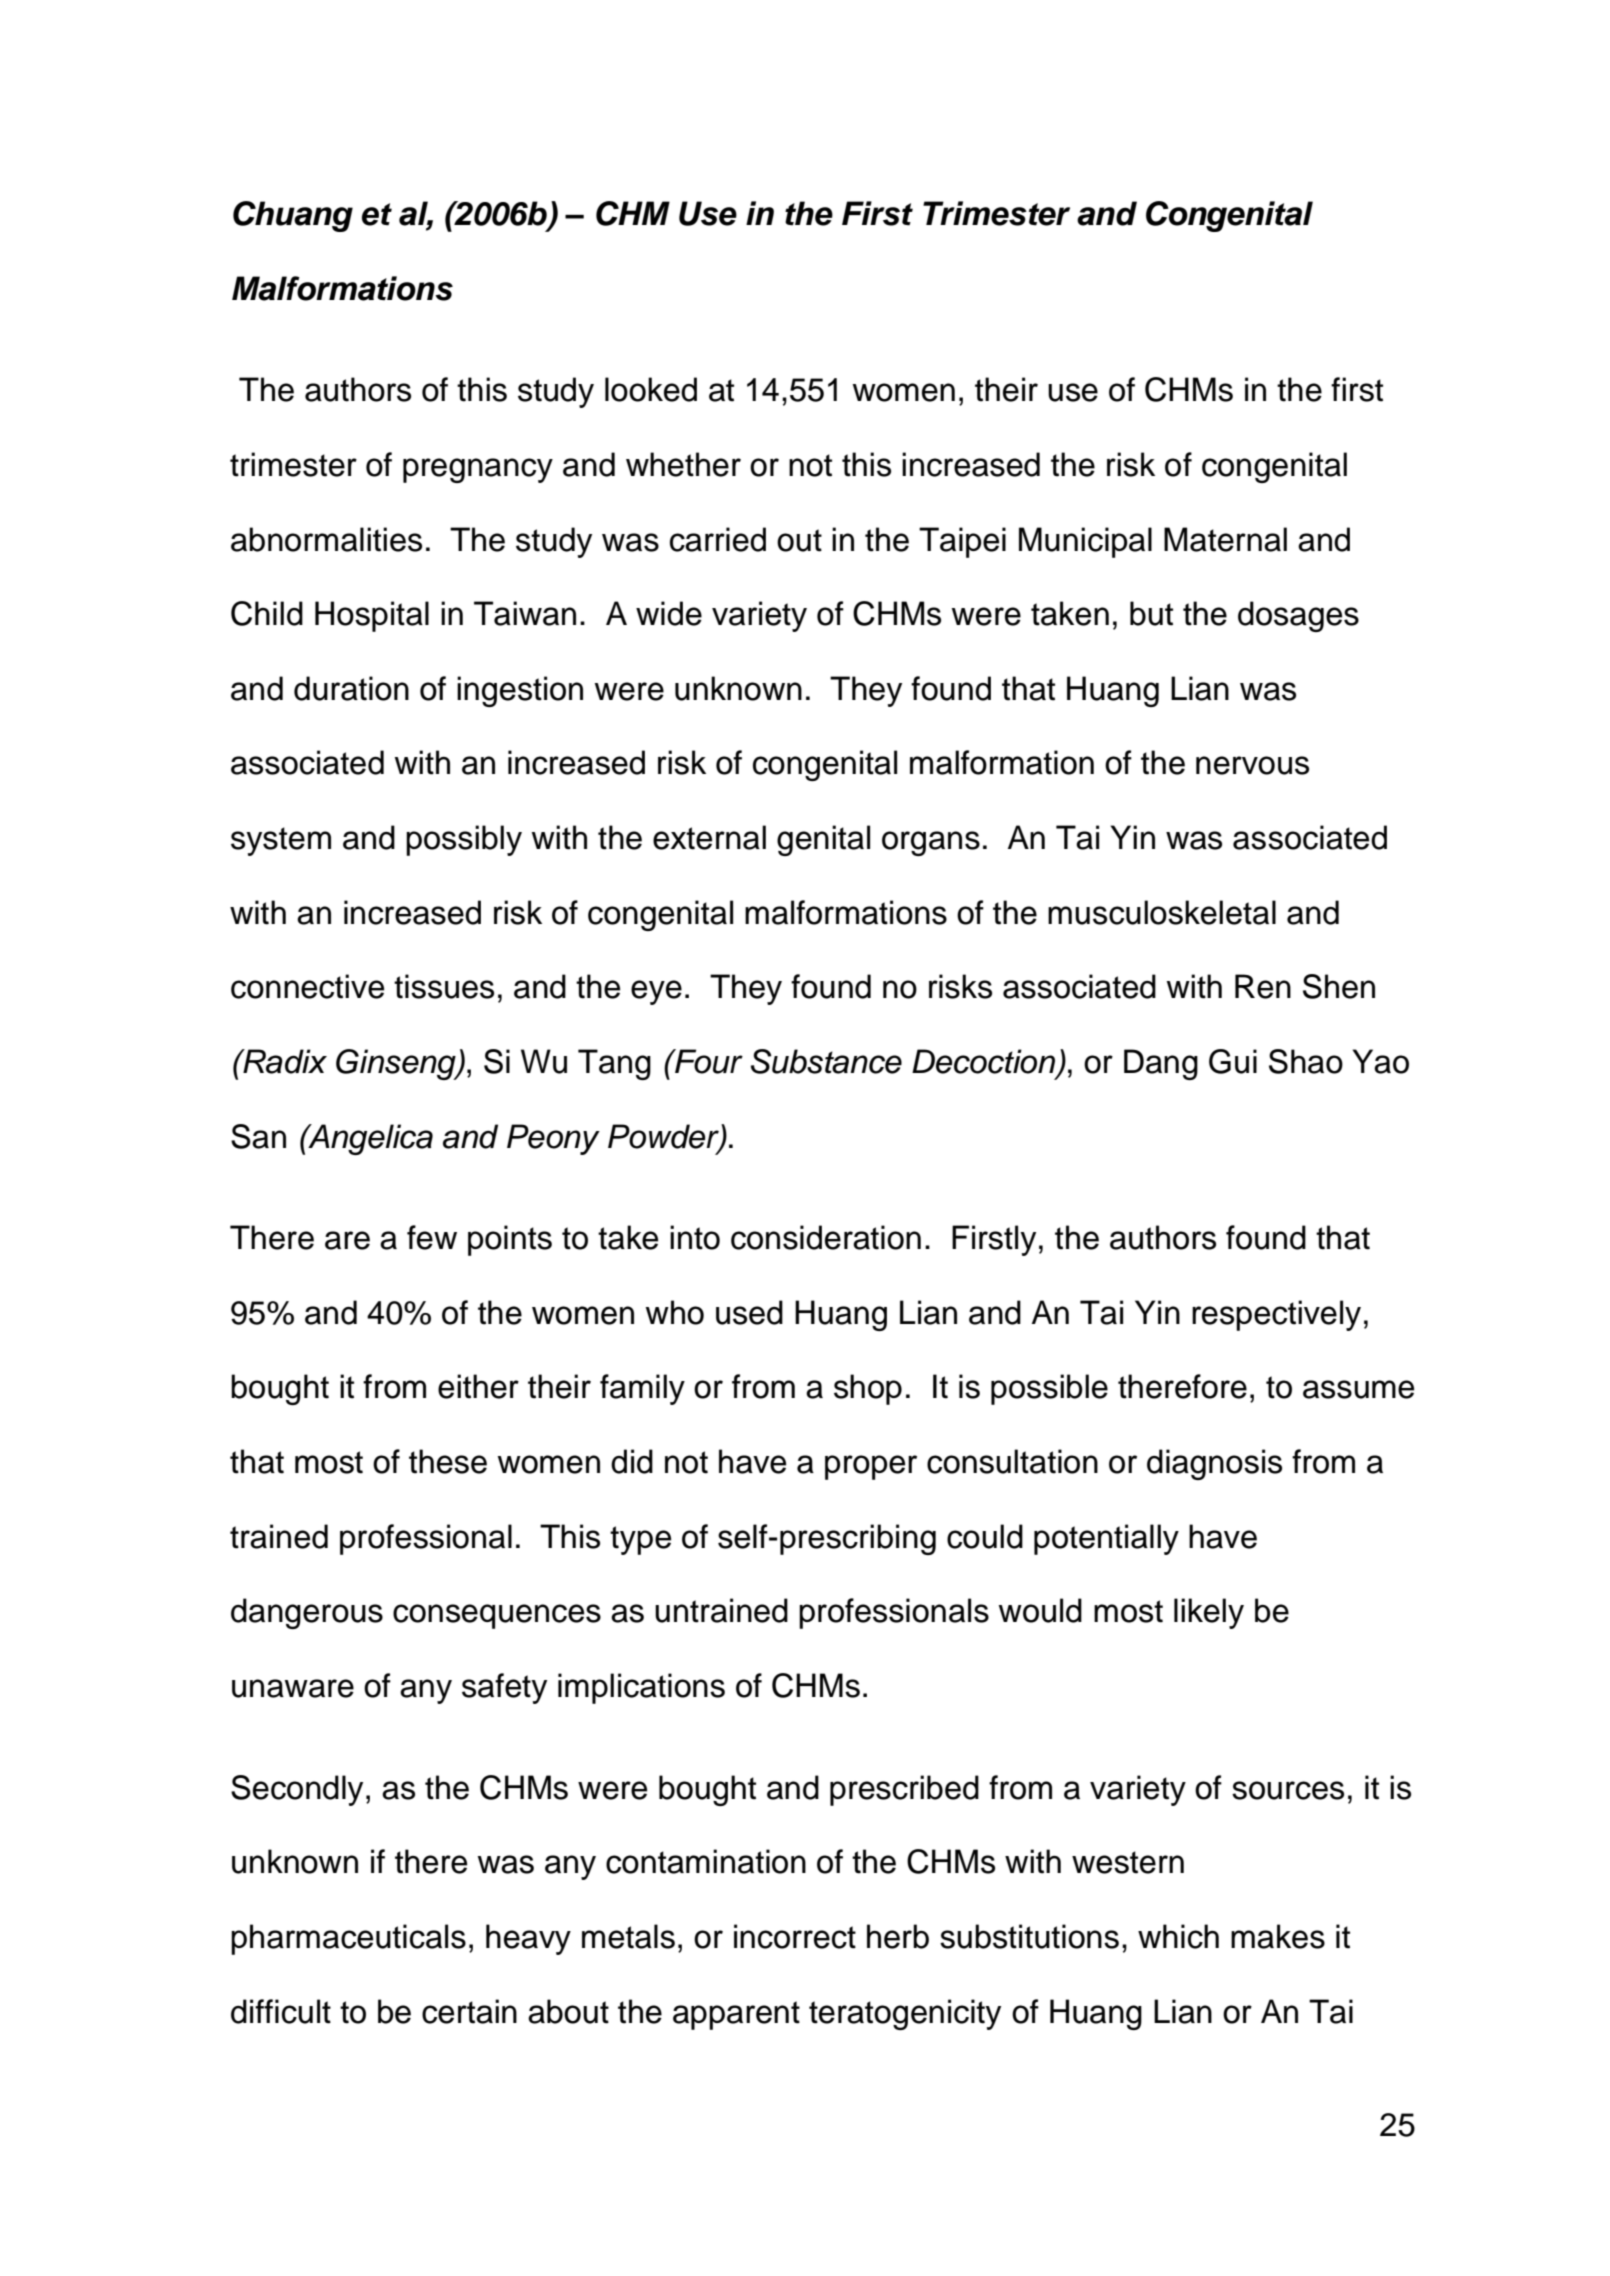 This document has width=1610, height=2276. What do you see at coordinates (478, 470) in the document?
I see `pregnancy` at bounding box center [478, 470].
